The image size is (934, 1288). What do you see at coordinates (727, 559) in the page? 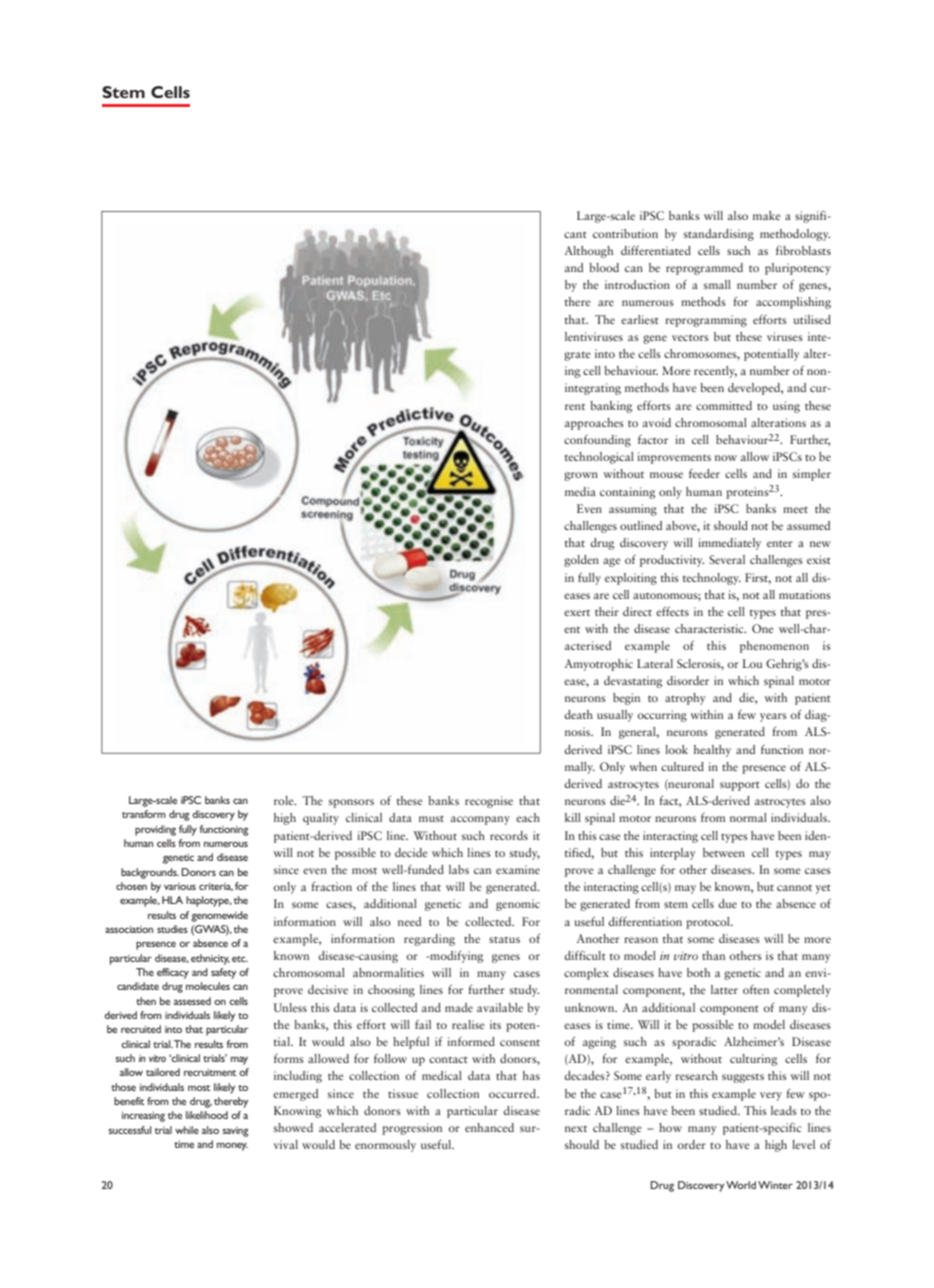
I see `Several` at bounding box center [727, 559].
